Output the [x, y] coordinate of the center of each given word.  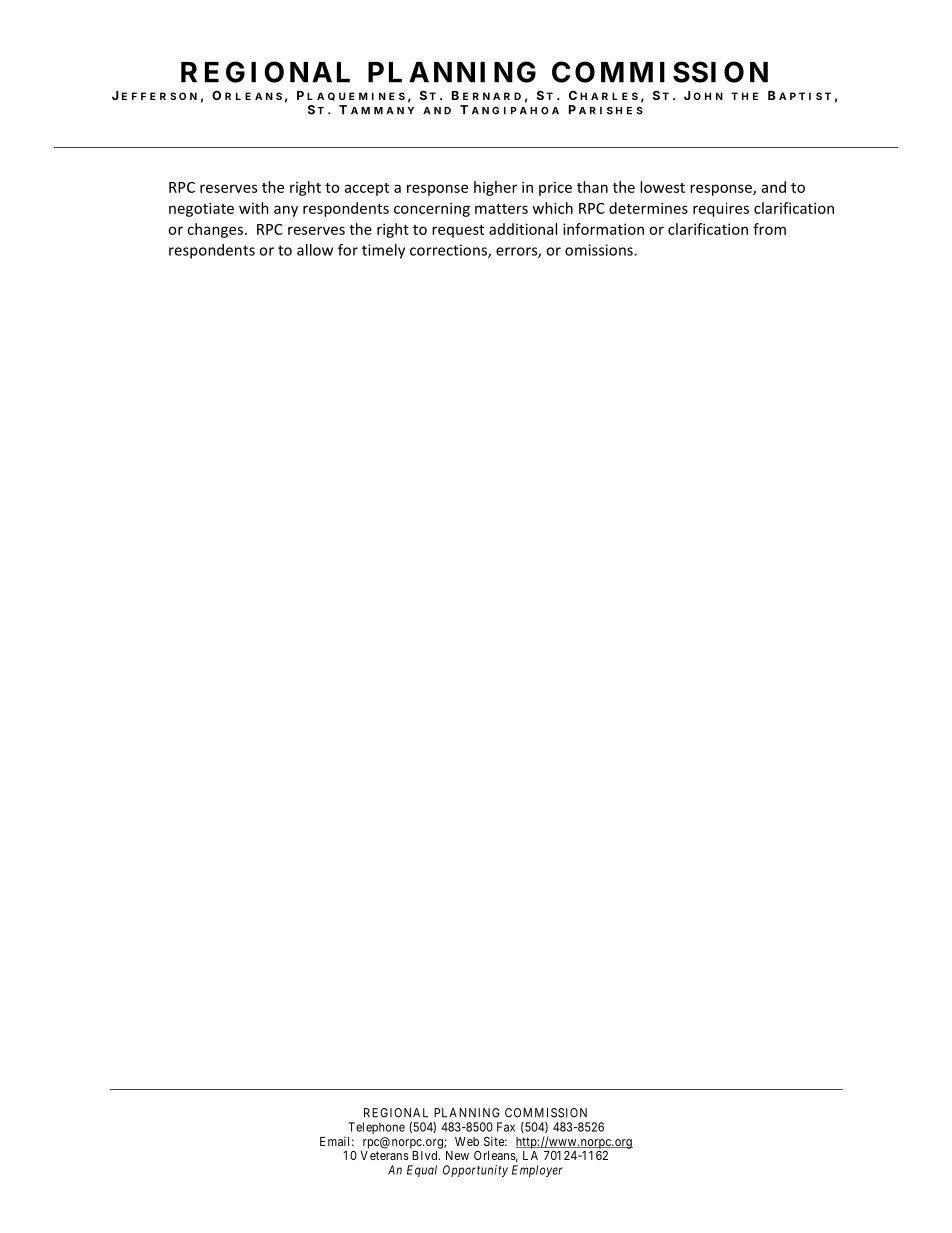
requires [721, 209]
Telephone [376, 1128]
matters [501, 209]
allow [315, 250]
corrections [449, 251]
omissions [600, 250]
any [286, 211]
